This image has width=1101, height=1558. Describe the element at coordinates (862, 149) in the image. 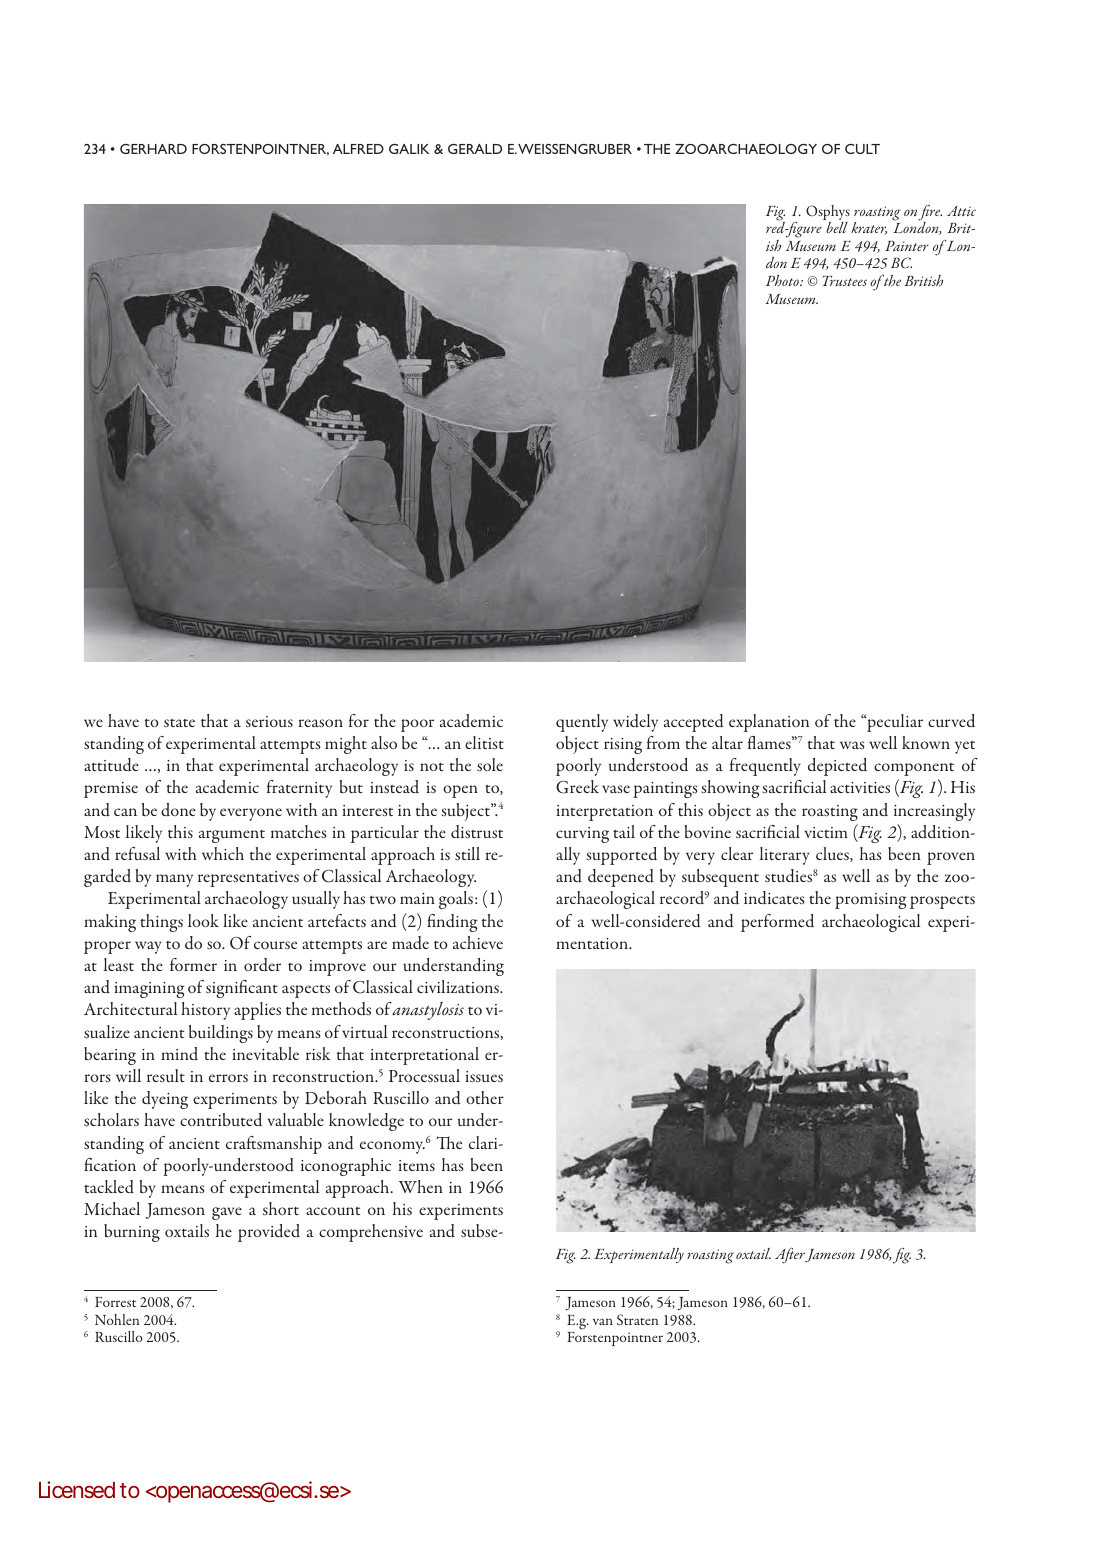

I see `CULT` at that location.
